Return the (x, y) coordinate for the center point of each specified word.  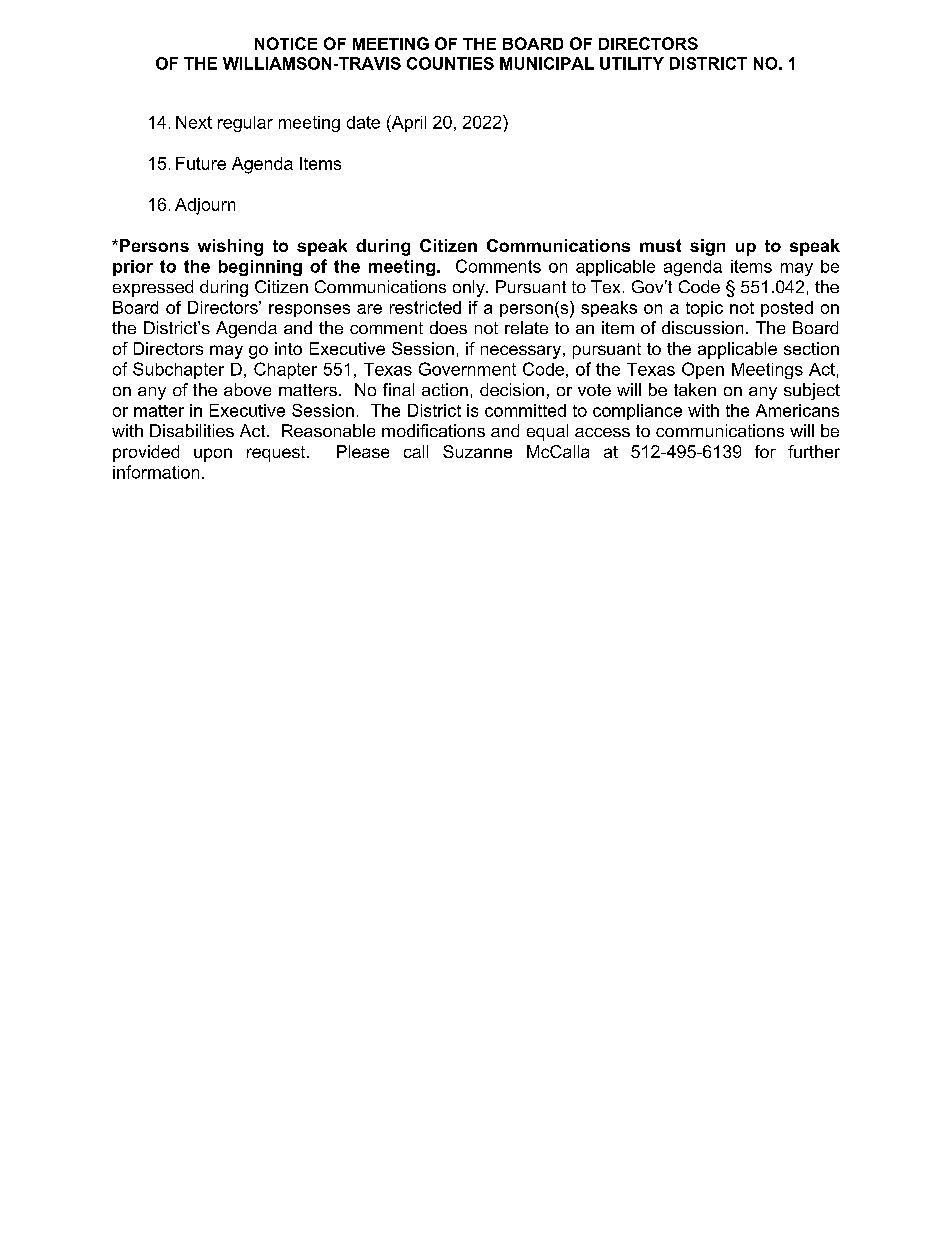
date (363, 122)
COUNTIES (450, 63)
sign (707, 247)
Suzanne (477, 451)
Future (201, 163)
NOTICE (286, 43)
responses (309, 310)
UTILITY (632, 63)
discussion (702, 327)
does (448, 327)
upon (213, 455)
